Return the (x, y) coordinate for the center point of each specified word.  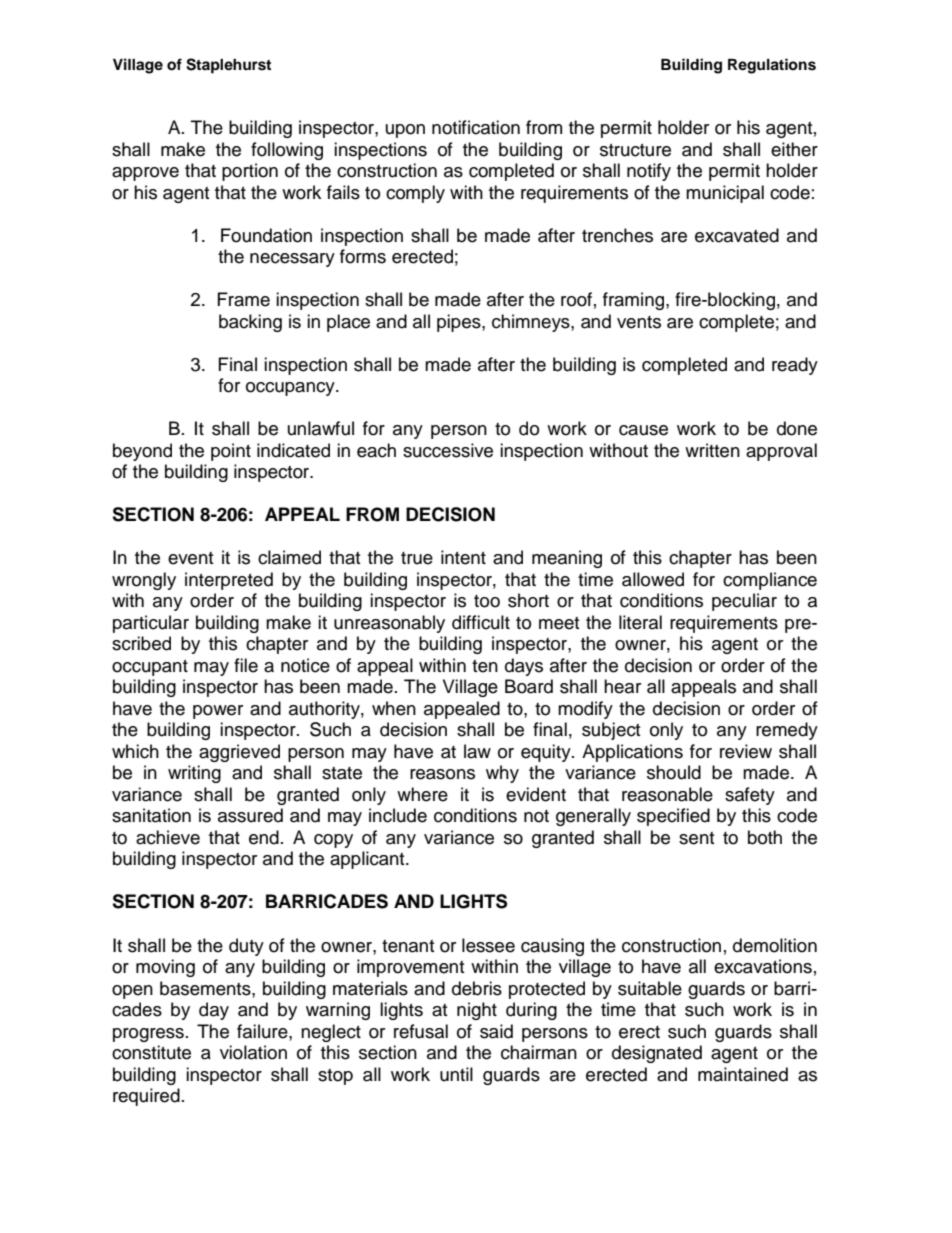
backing (250, 323)
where (422, 794)
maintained (743, 1074)
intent (463, 557)
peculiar (744, 602)
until (456, 1074)
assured (250, 815)
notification (476, 127)
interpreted (229, 581)
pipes (460, 323)
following (287, 151)
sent (696, 838)
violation (253, 1052)
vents (639, 322)
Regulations (772, 66)
